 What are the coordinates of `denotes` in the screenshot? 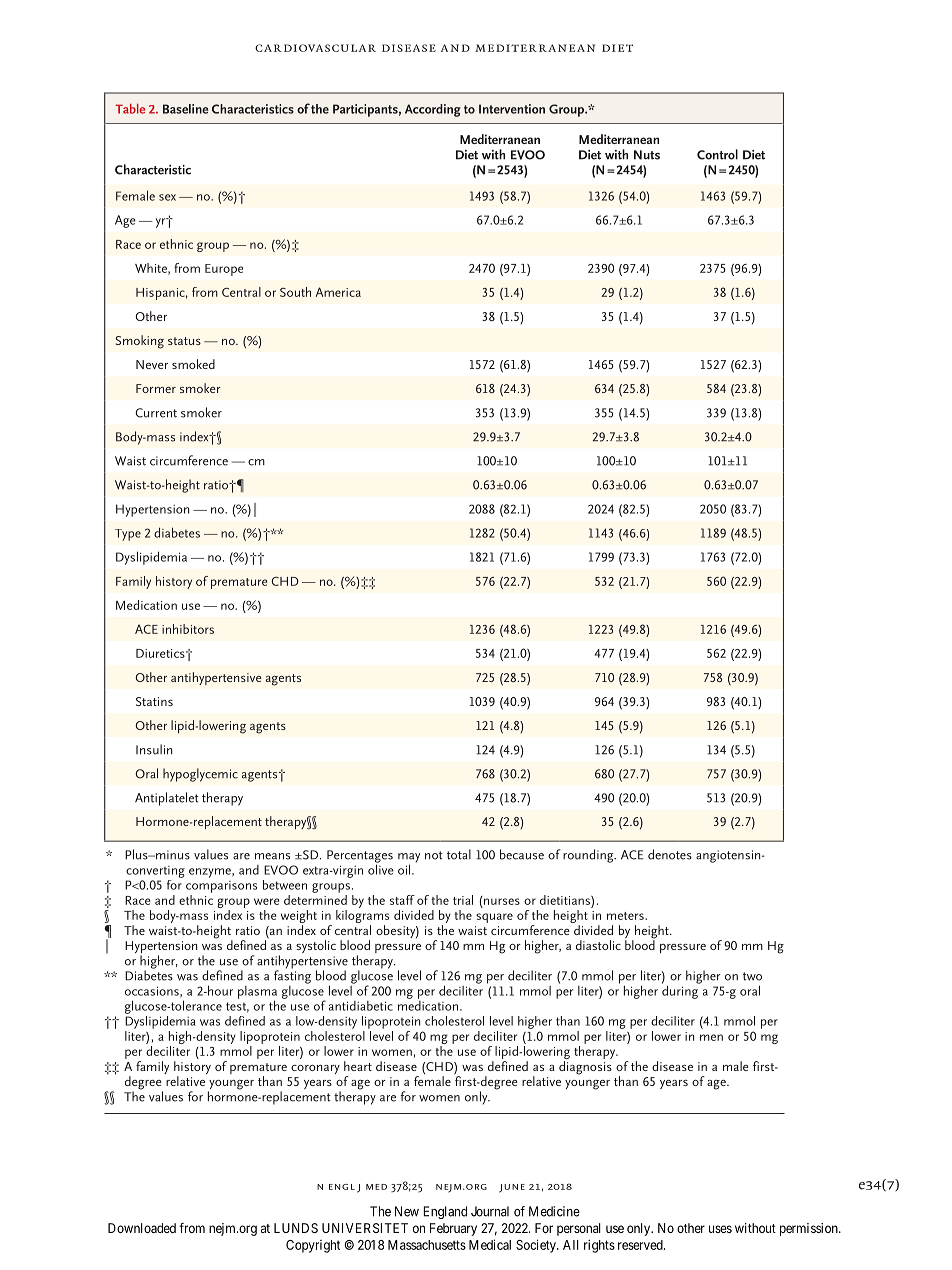 It's located at (670, 854).
